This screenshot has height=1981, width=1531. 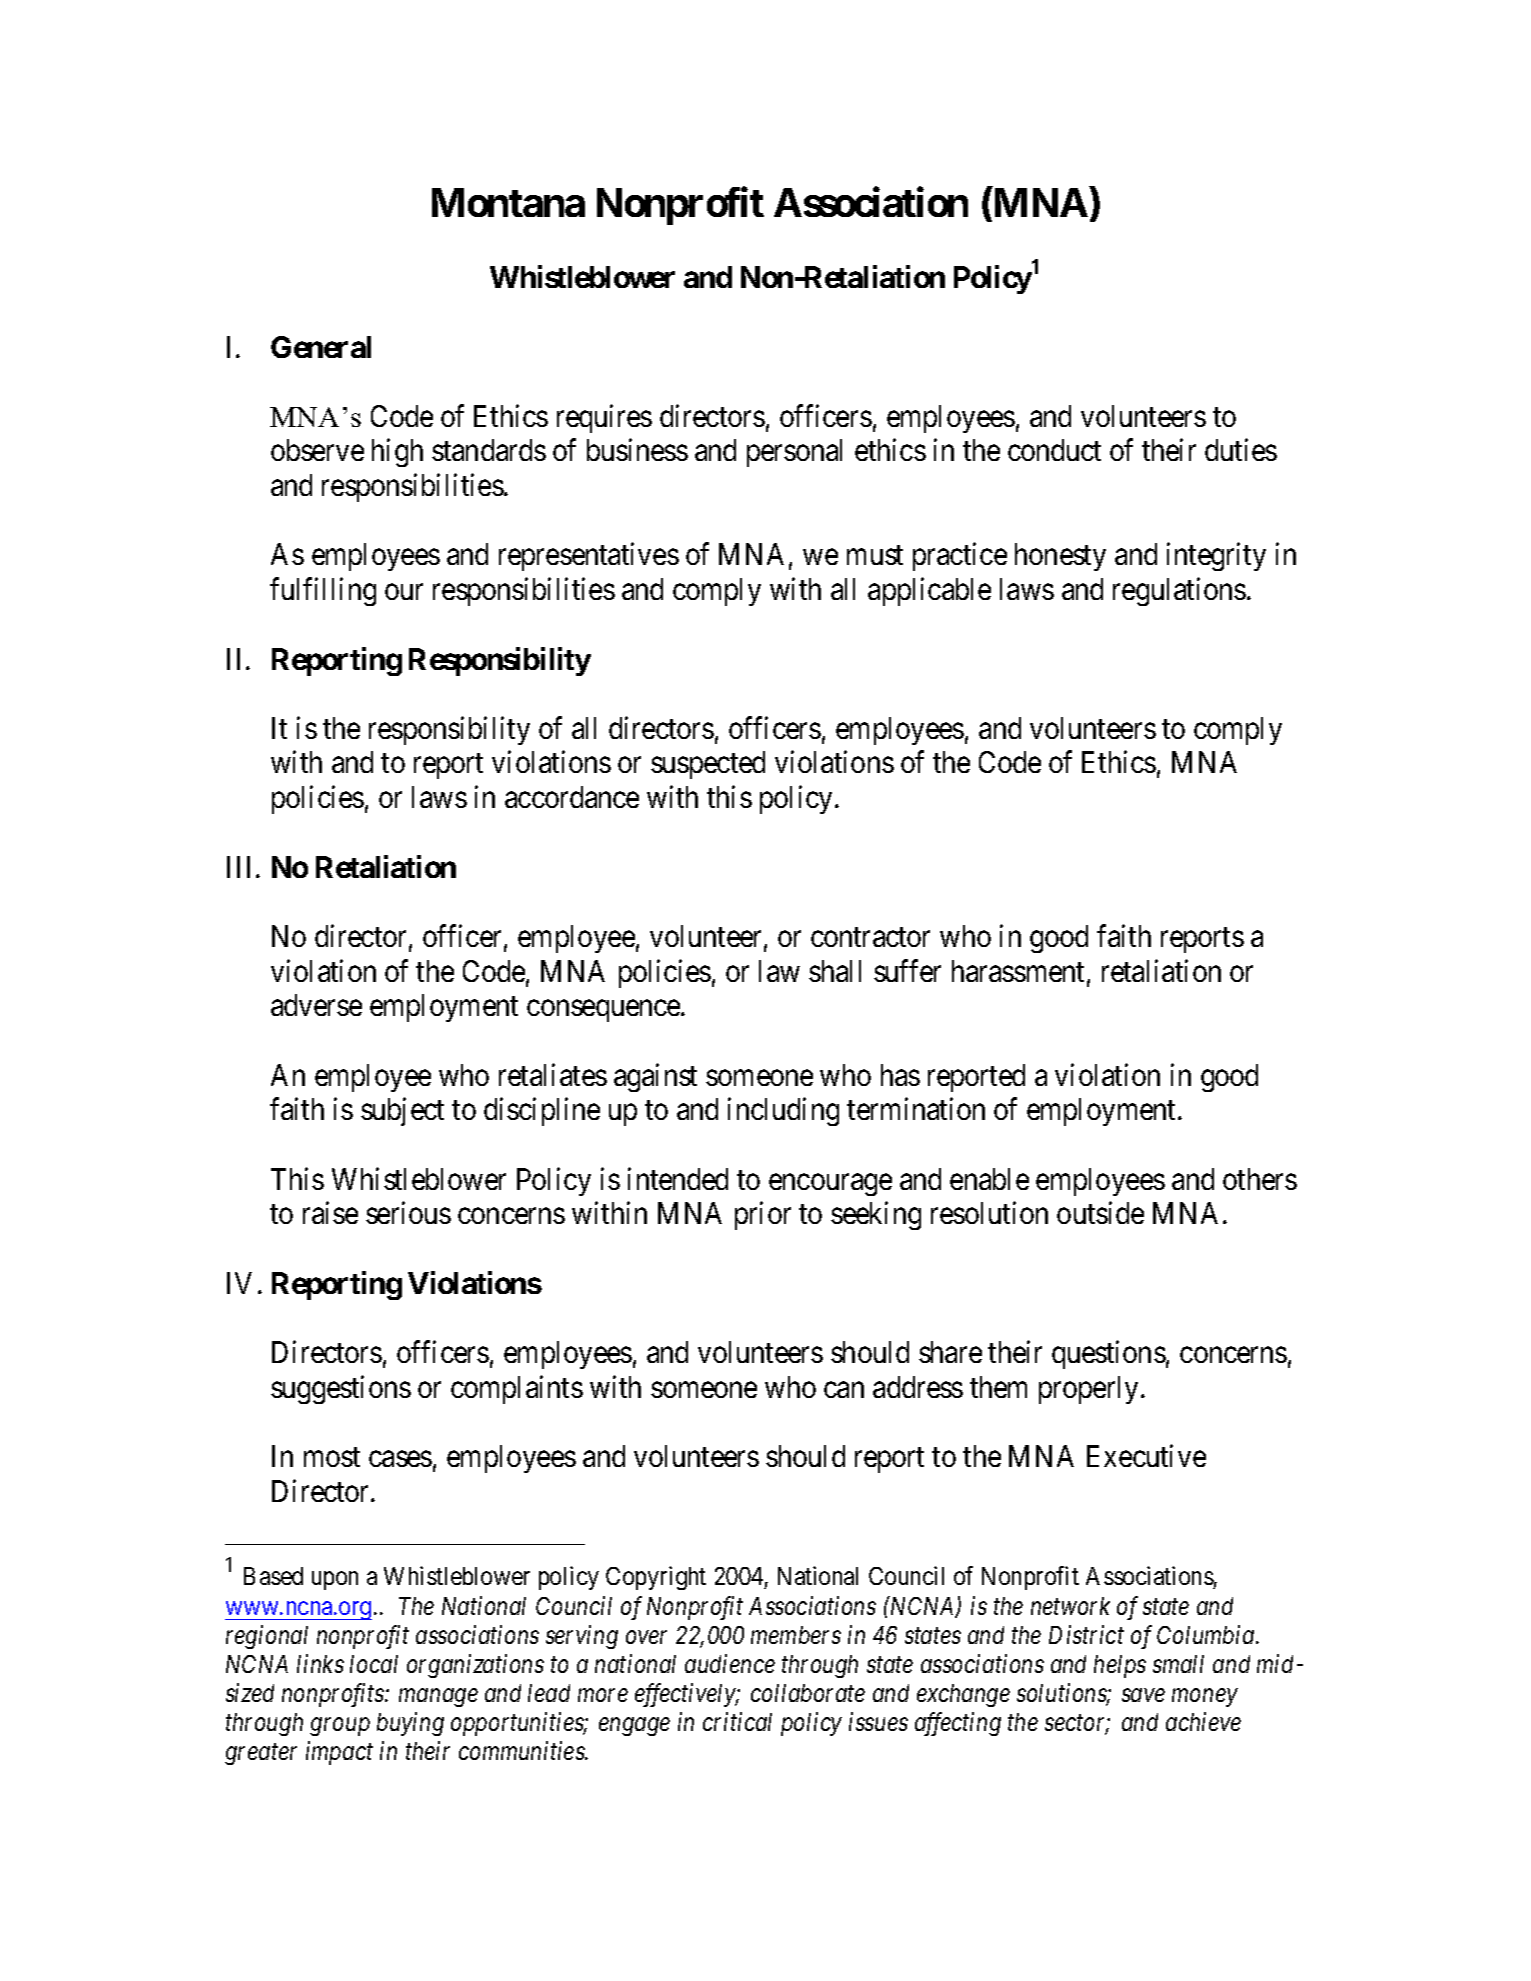 What do you see at coordinates (330, 1213) in the screenshot?
I see `raise` at bounding box center [330, 1213].
